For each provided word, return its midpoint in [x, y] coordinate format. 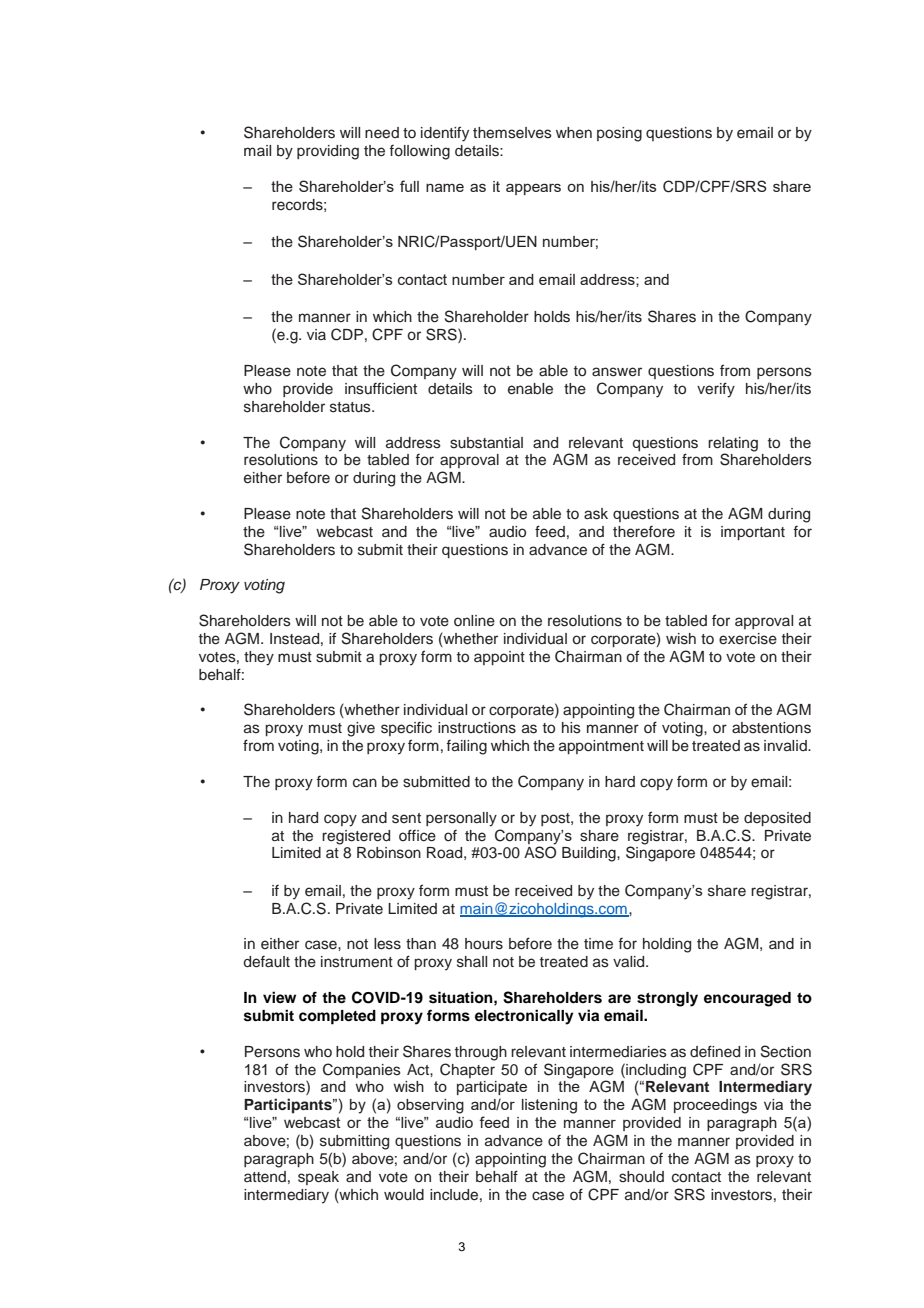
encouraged [747, 999]
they [259, 658]
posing [619, 134]
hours [484, 944]
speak [318, 1178]
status [351, 407]
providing [328, 152]
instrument [357, 962]
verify [716, 390]
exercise [748, 639]
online [474, 621]
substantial [486, 443]
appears [533, 189]
